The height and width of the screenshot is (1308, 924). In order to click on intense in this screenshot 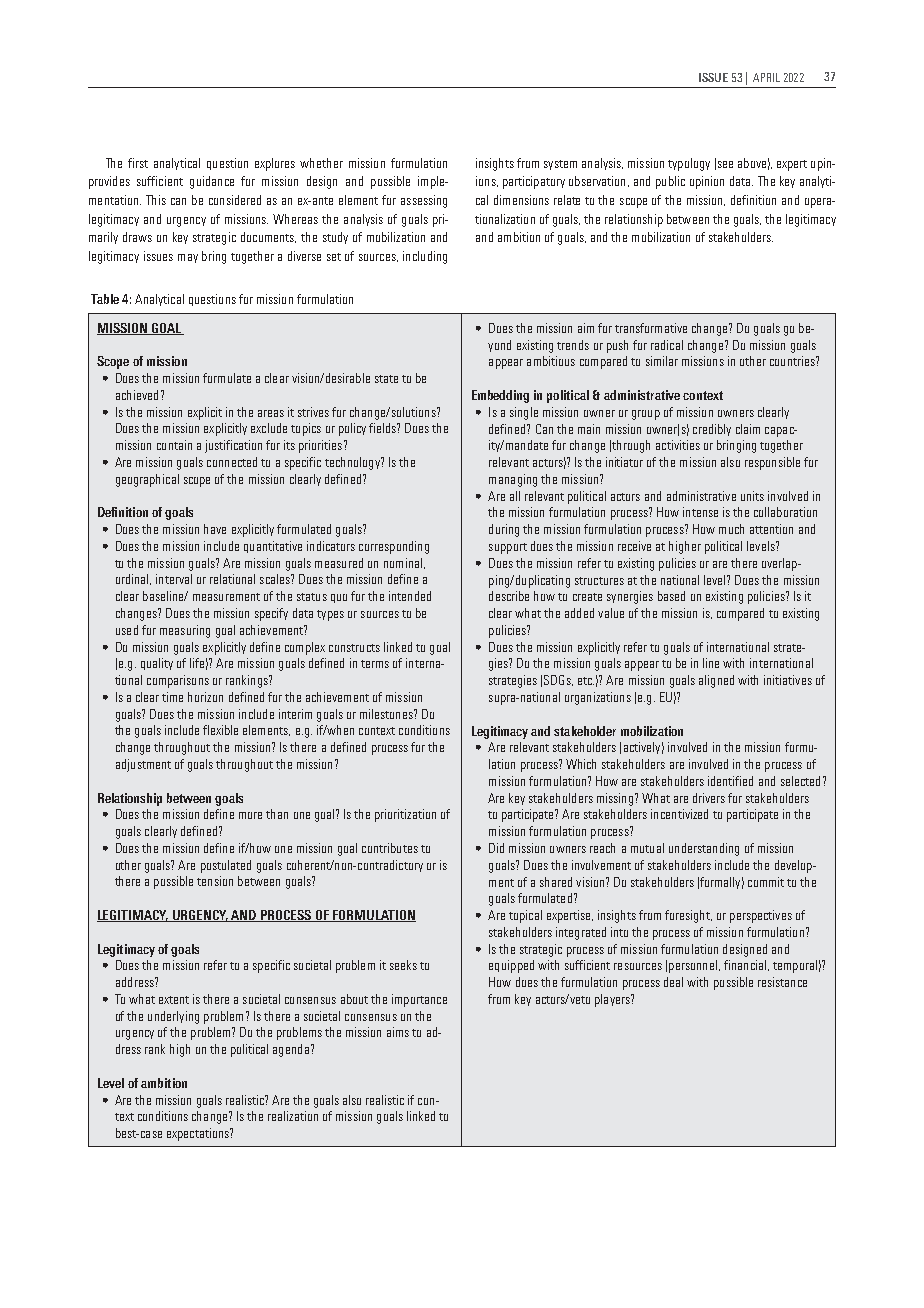, I will do `click(700, 512)`.
